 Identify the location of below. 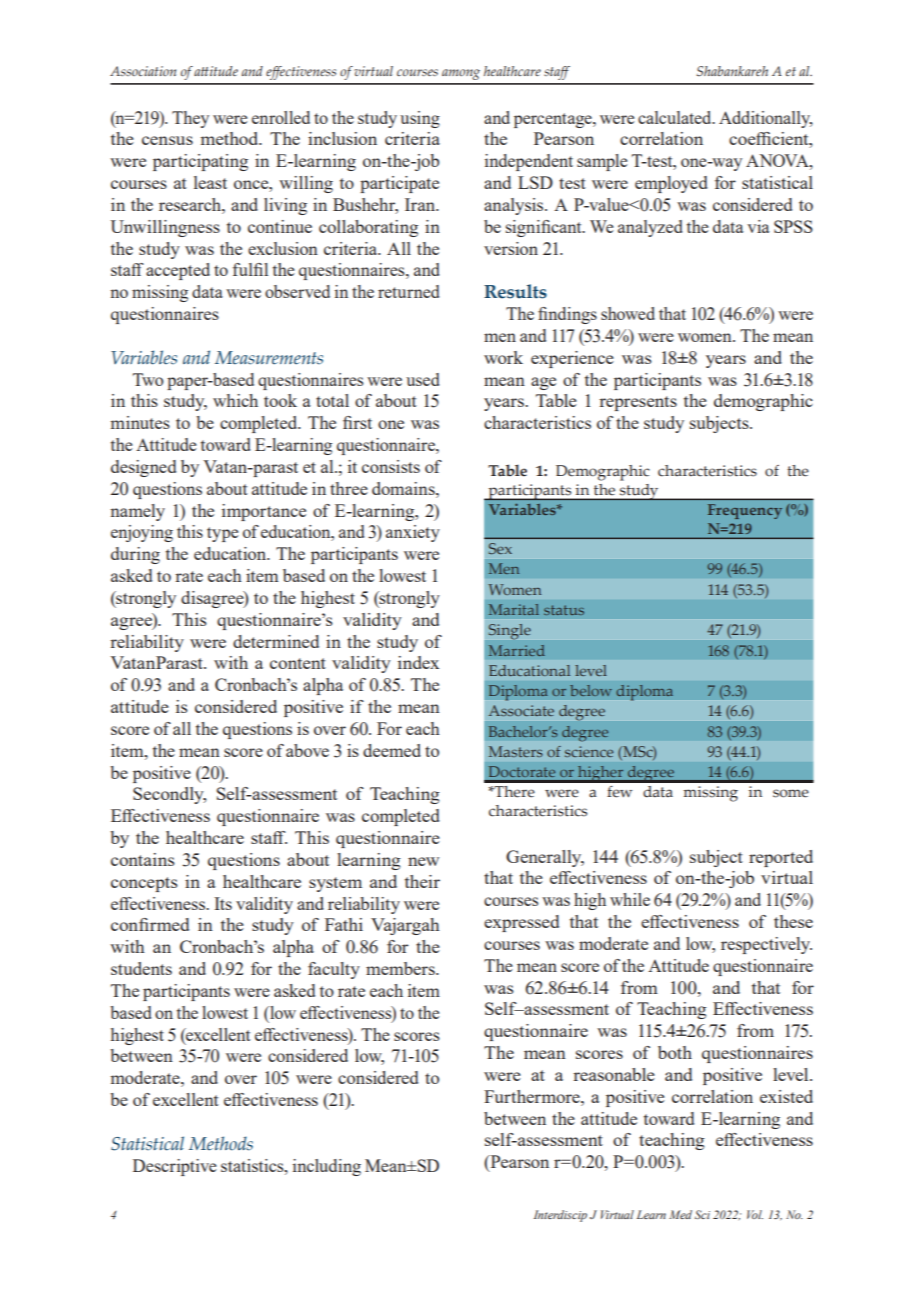
(591, 690).
